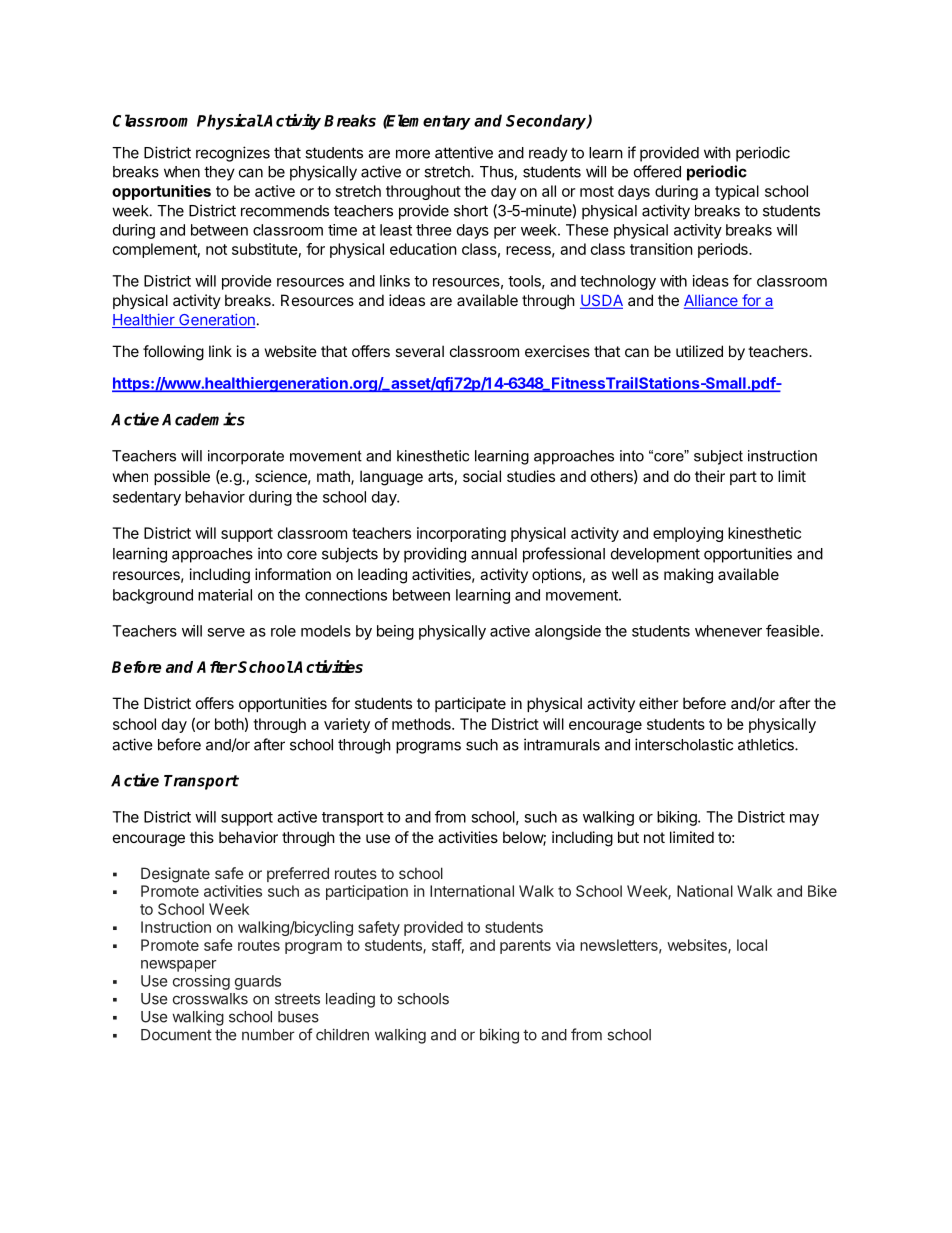 The width and height of the page is (952, 1233). Describe the element at coordinates (219, 173) in the page. I see `they` at that location.
